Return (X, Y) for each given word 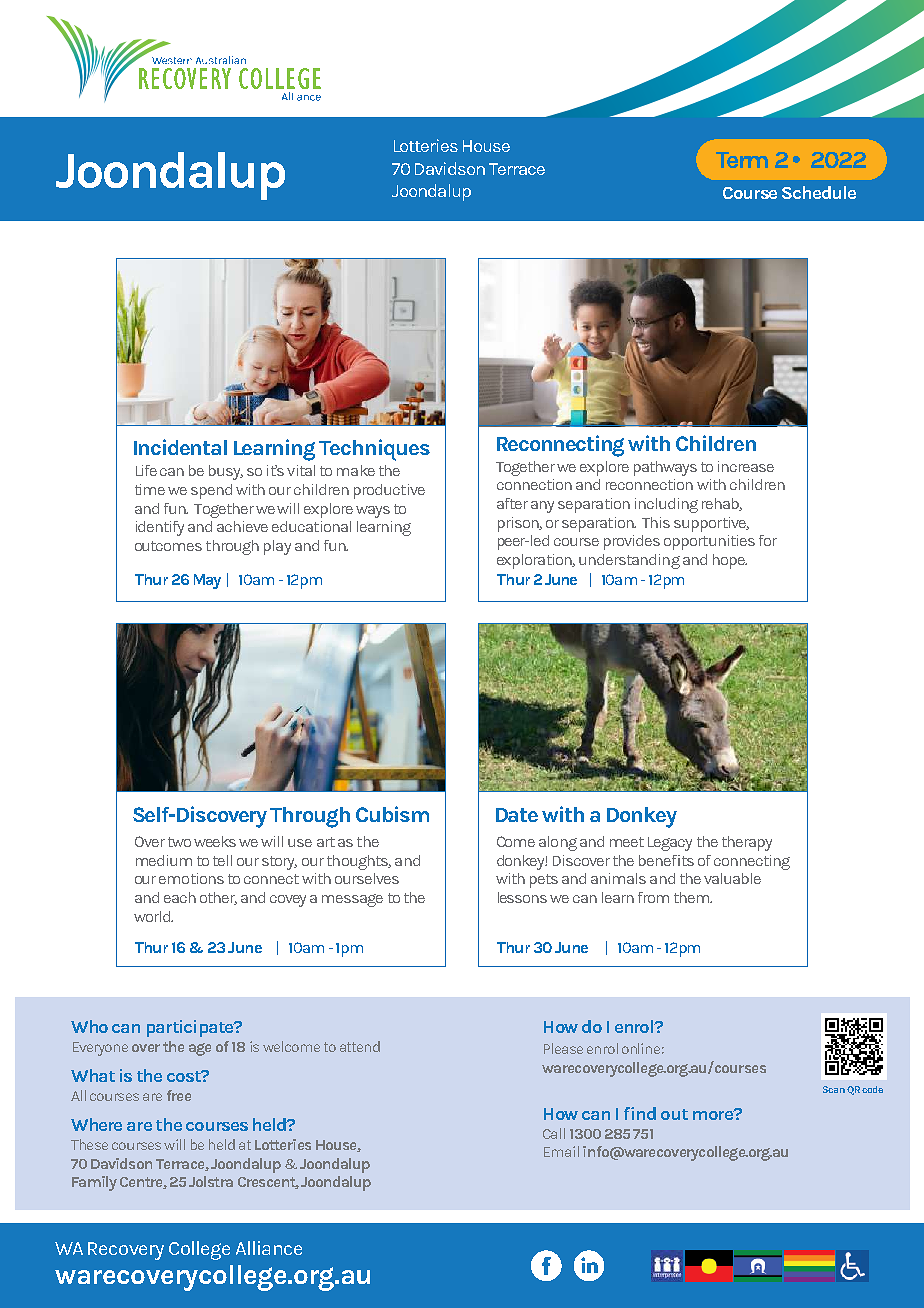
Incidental (180, 447)
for (768, 540)
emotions (191, 878)
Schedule (819, 192)
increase (746, 466)
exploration (535, 561)
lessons (522, 897)
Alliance (269, 1248)
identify (160, 528)
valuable (732, 878)
